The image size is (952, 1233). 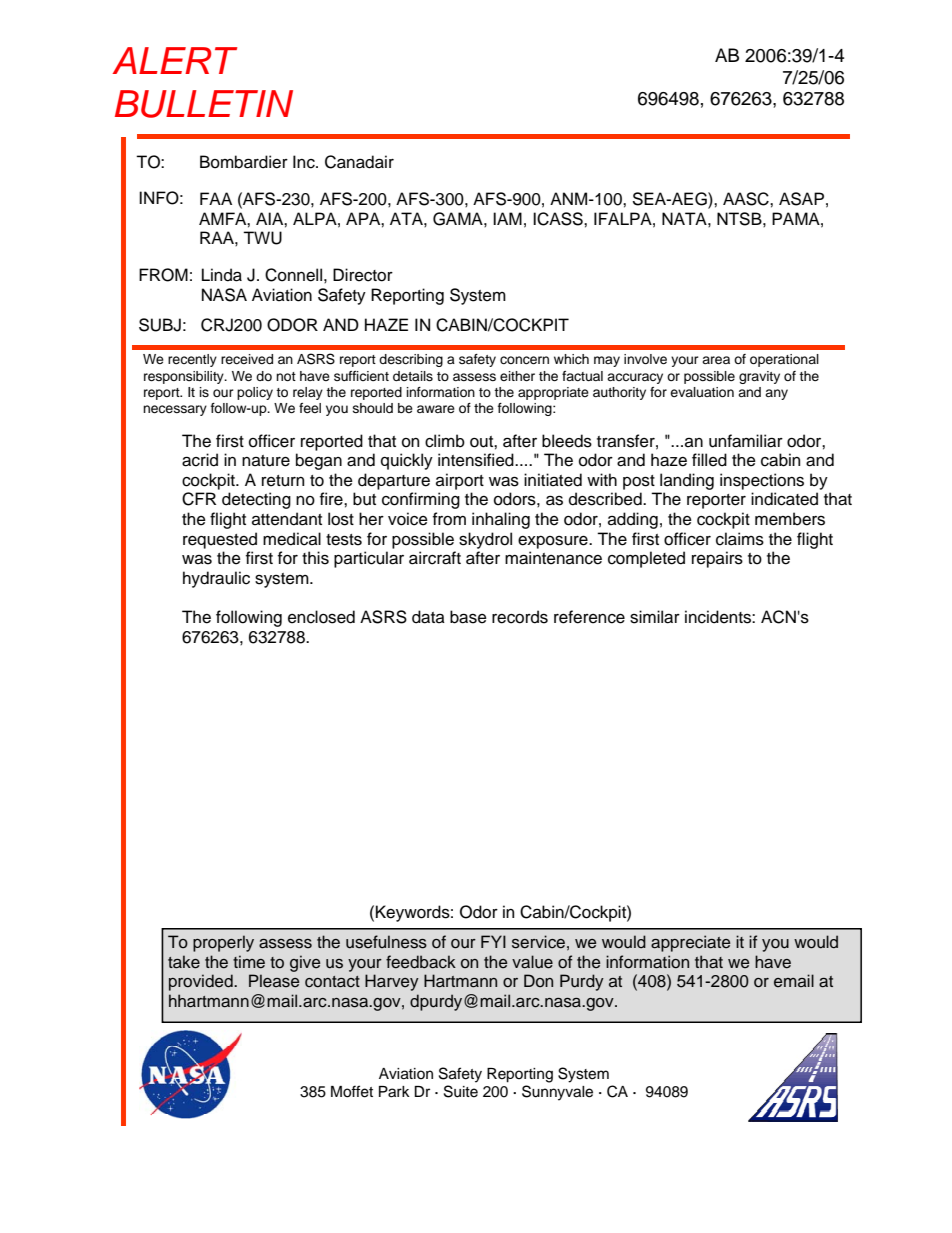 I want to click on area, so click(x=716, y=360).
